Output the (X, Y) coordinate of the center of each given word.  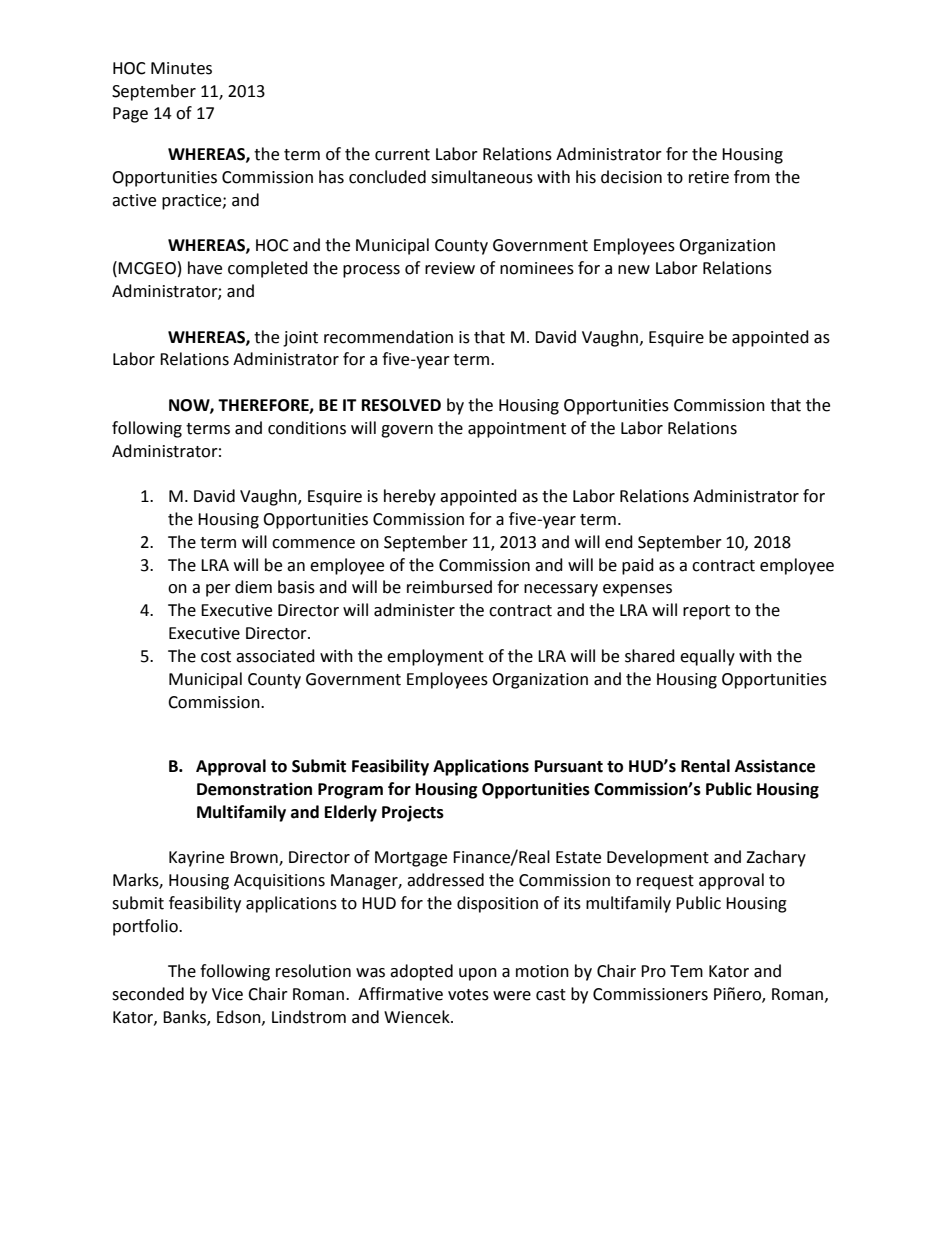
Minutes (181, 68)
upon (478, 974)
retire (709, 177)
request (665, 882)
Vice (227, 994)
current (402, 155)
